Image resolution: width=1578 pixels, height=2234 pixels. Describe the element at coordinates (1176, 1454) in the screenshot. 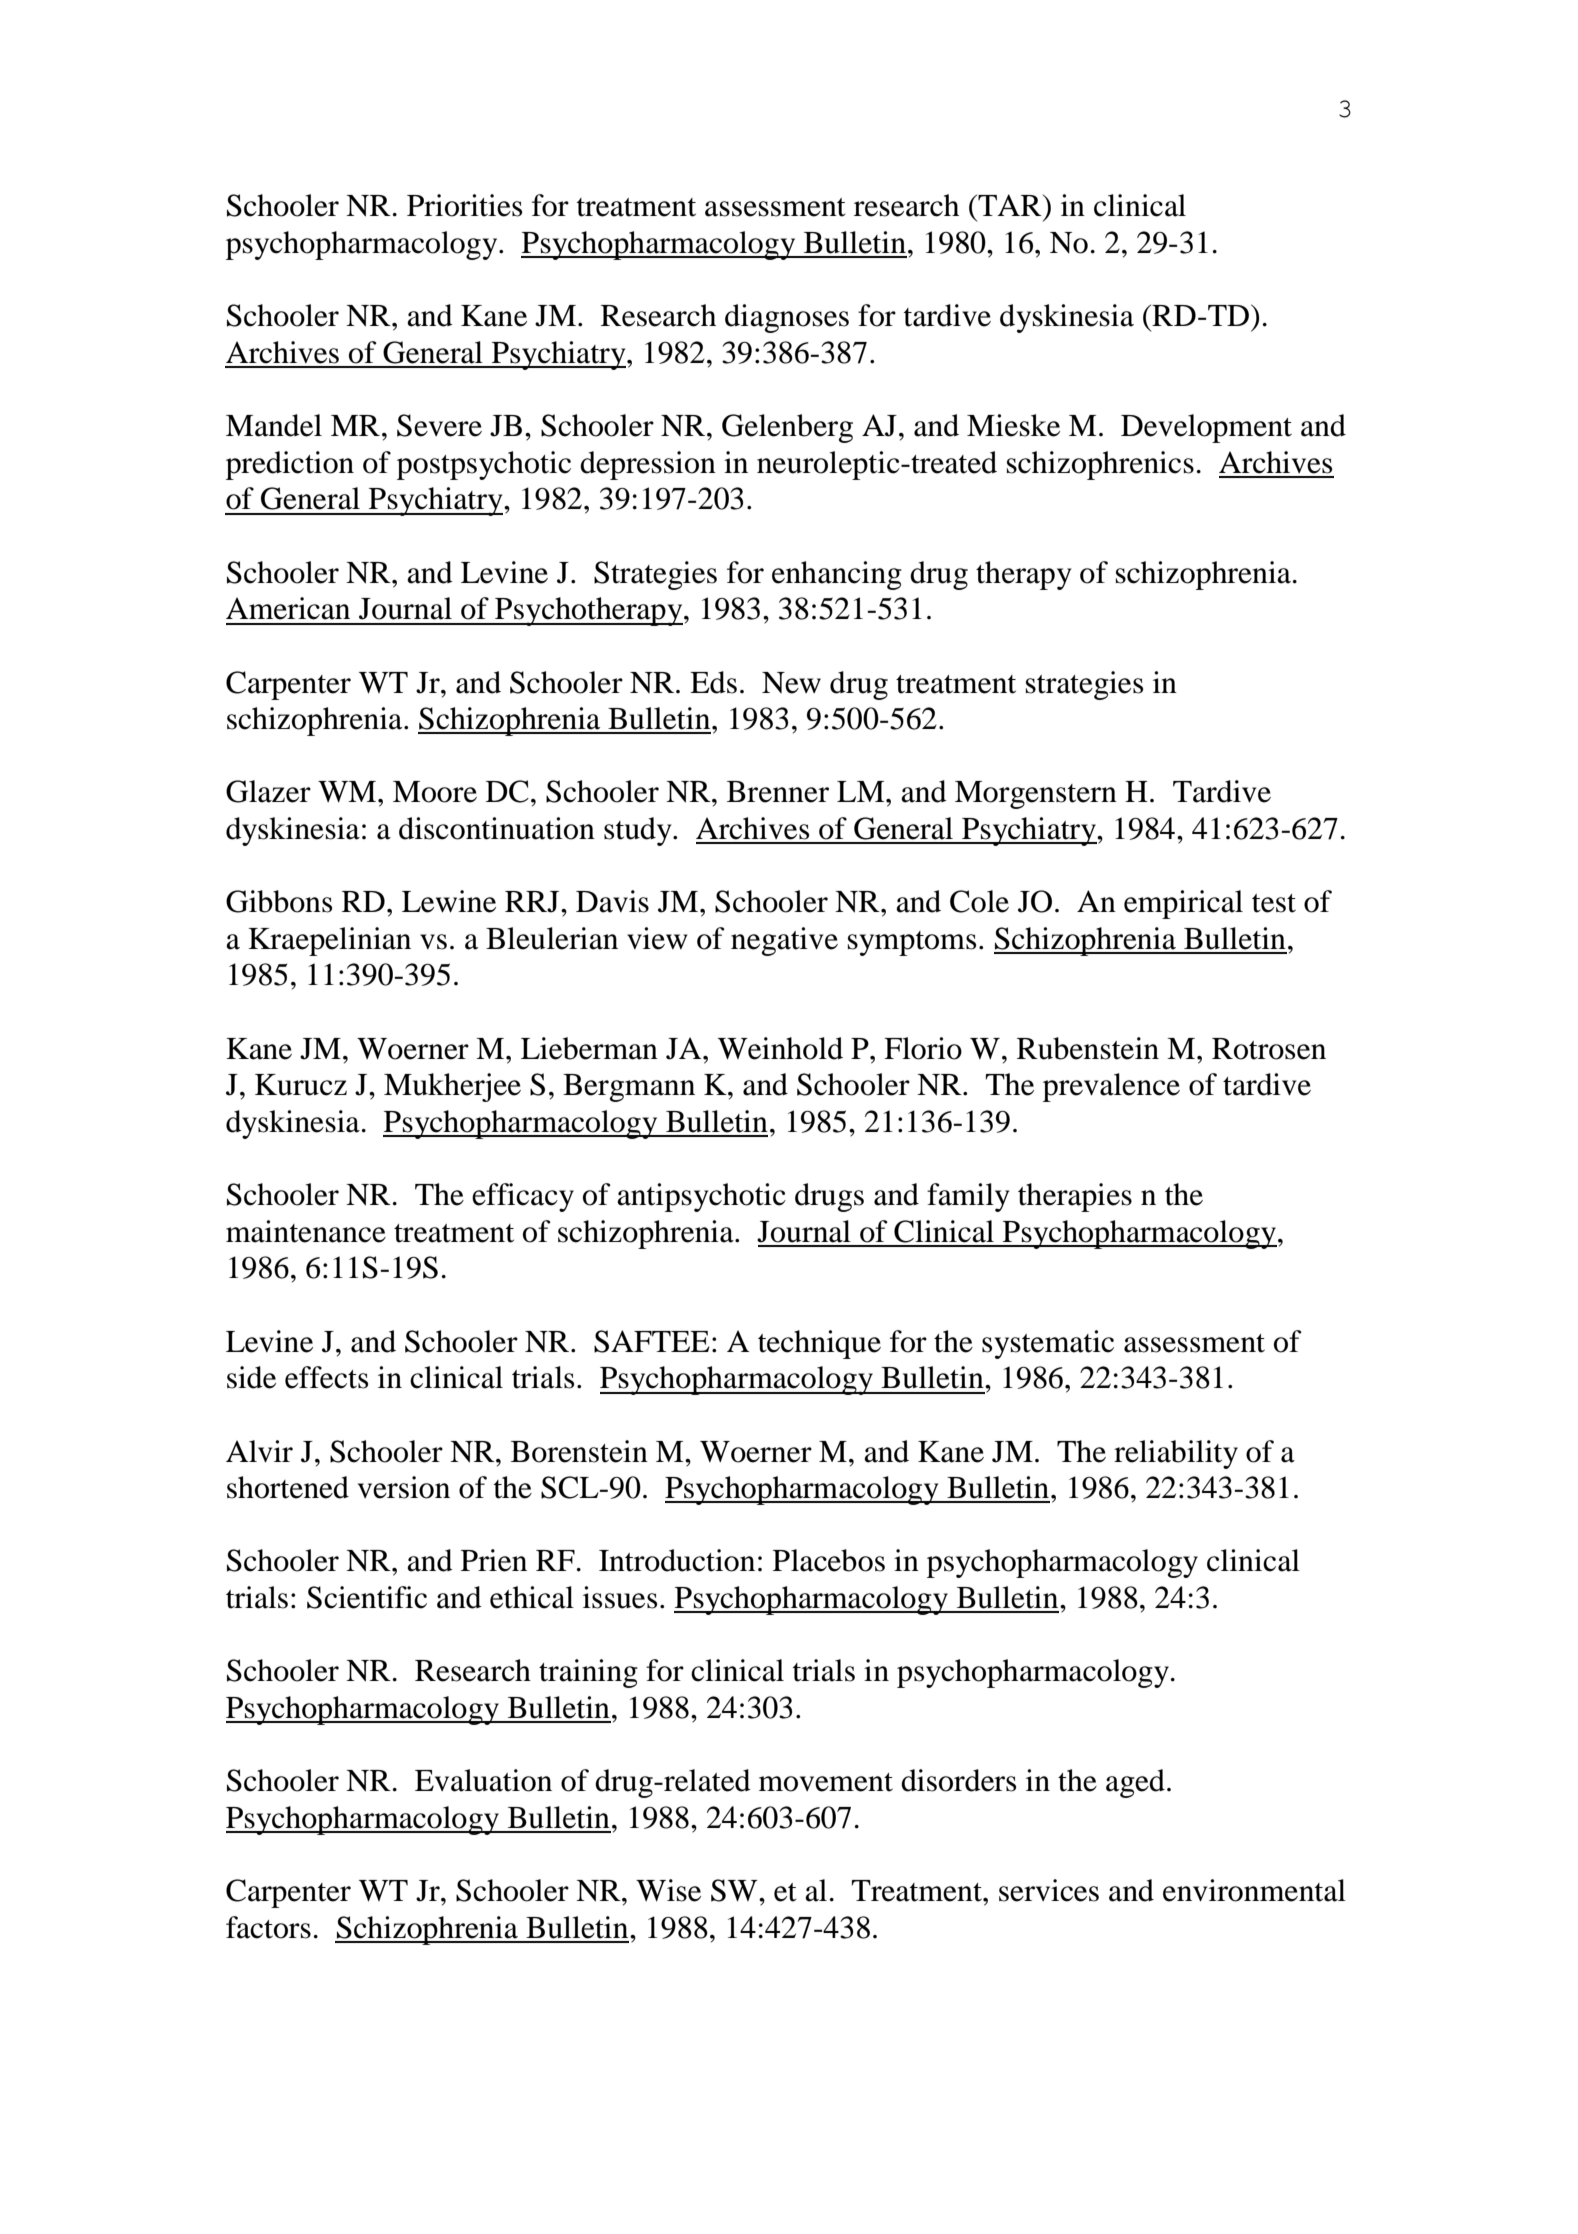

I see `reliability` at that location.
